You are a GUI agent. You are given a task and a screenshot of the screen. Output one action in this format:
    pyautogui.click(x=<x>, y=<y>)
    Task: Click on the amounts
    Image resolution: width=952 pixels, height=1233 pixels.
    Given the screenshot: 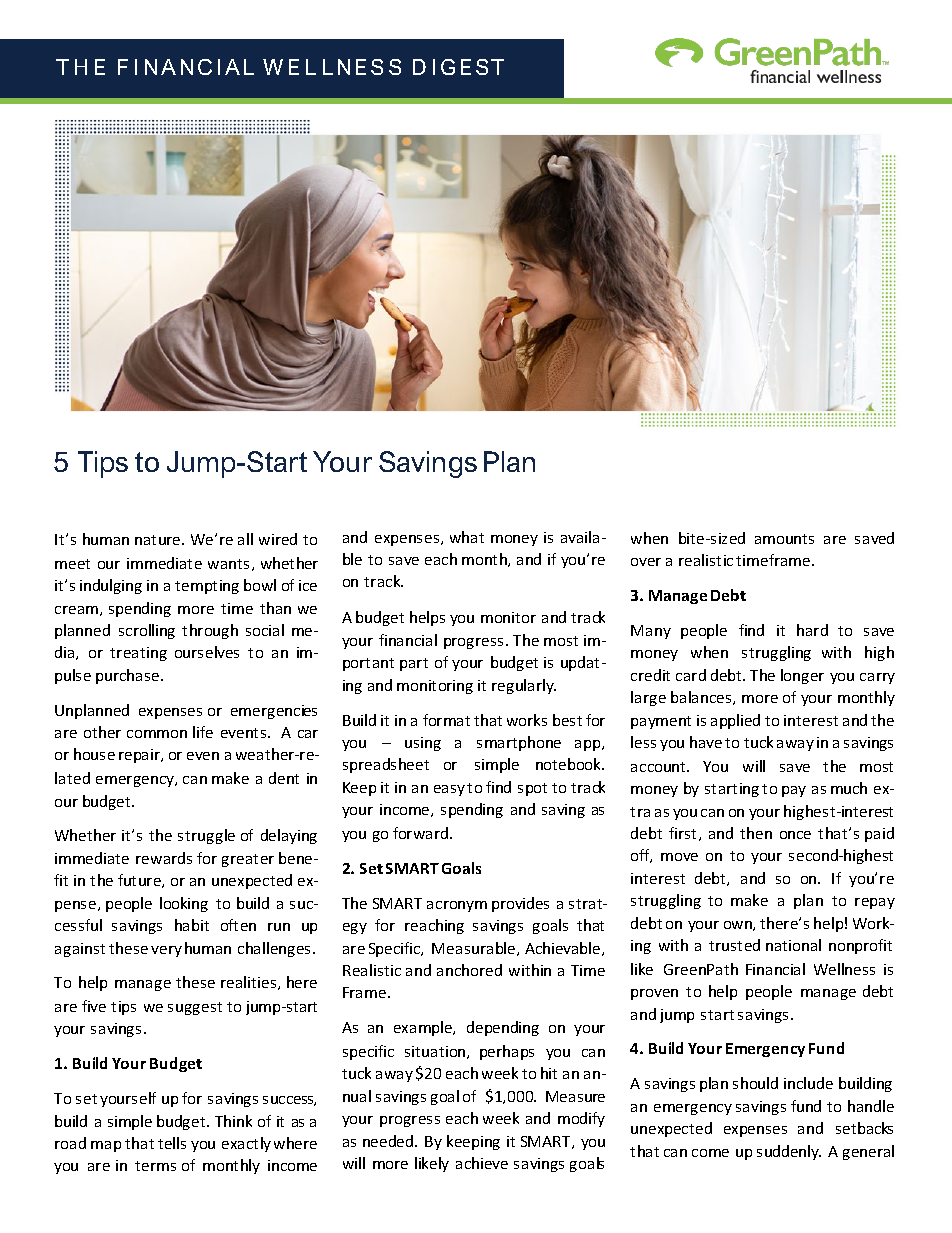 What is the action you would take?
    pyautogui.click(x=784, y=539)
